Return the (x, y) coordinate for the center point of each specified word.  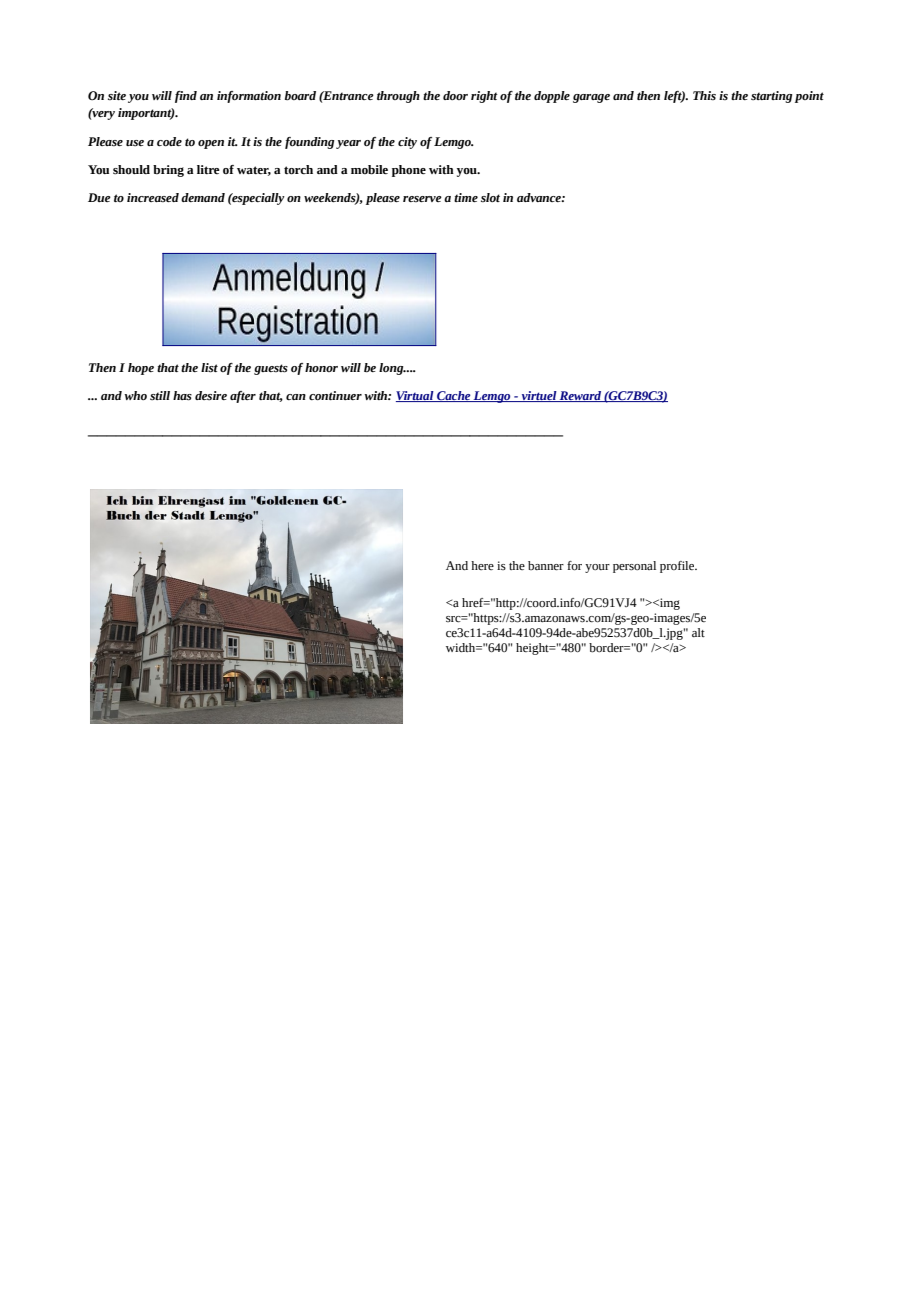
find (186, 97)
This (704, 95)
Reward (581, 396)
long (392, 369)
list (209, 368)
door (455, 95)
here (482, 565)
